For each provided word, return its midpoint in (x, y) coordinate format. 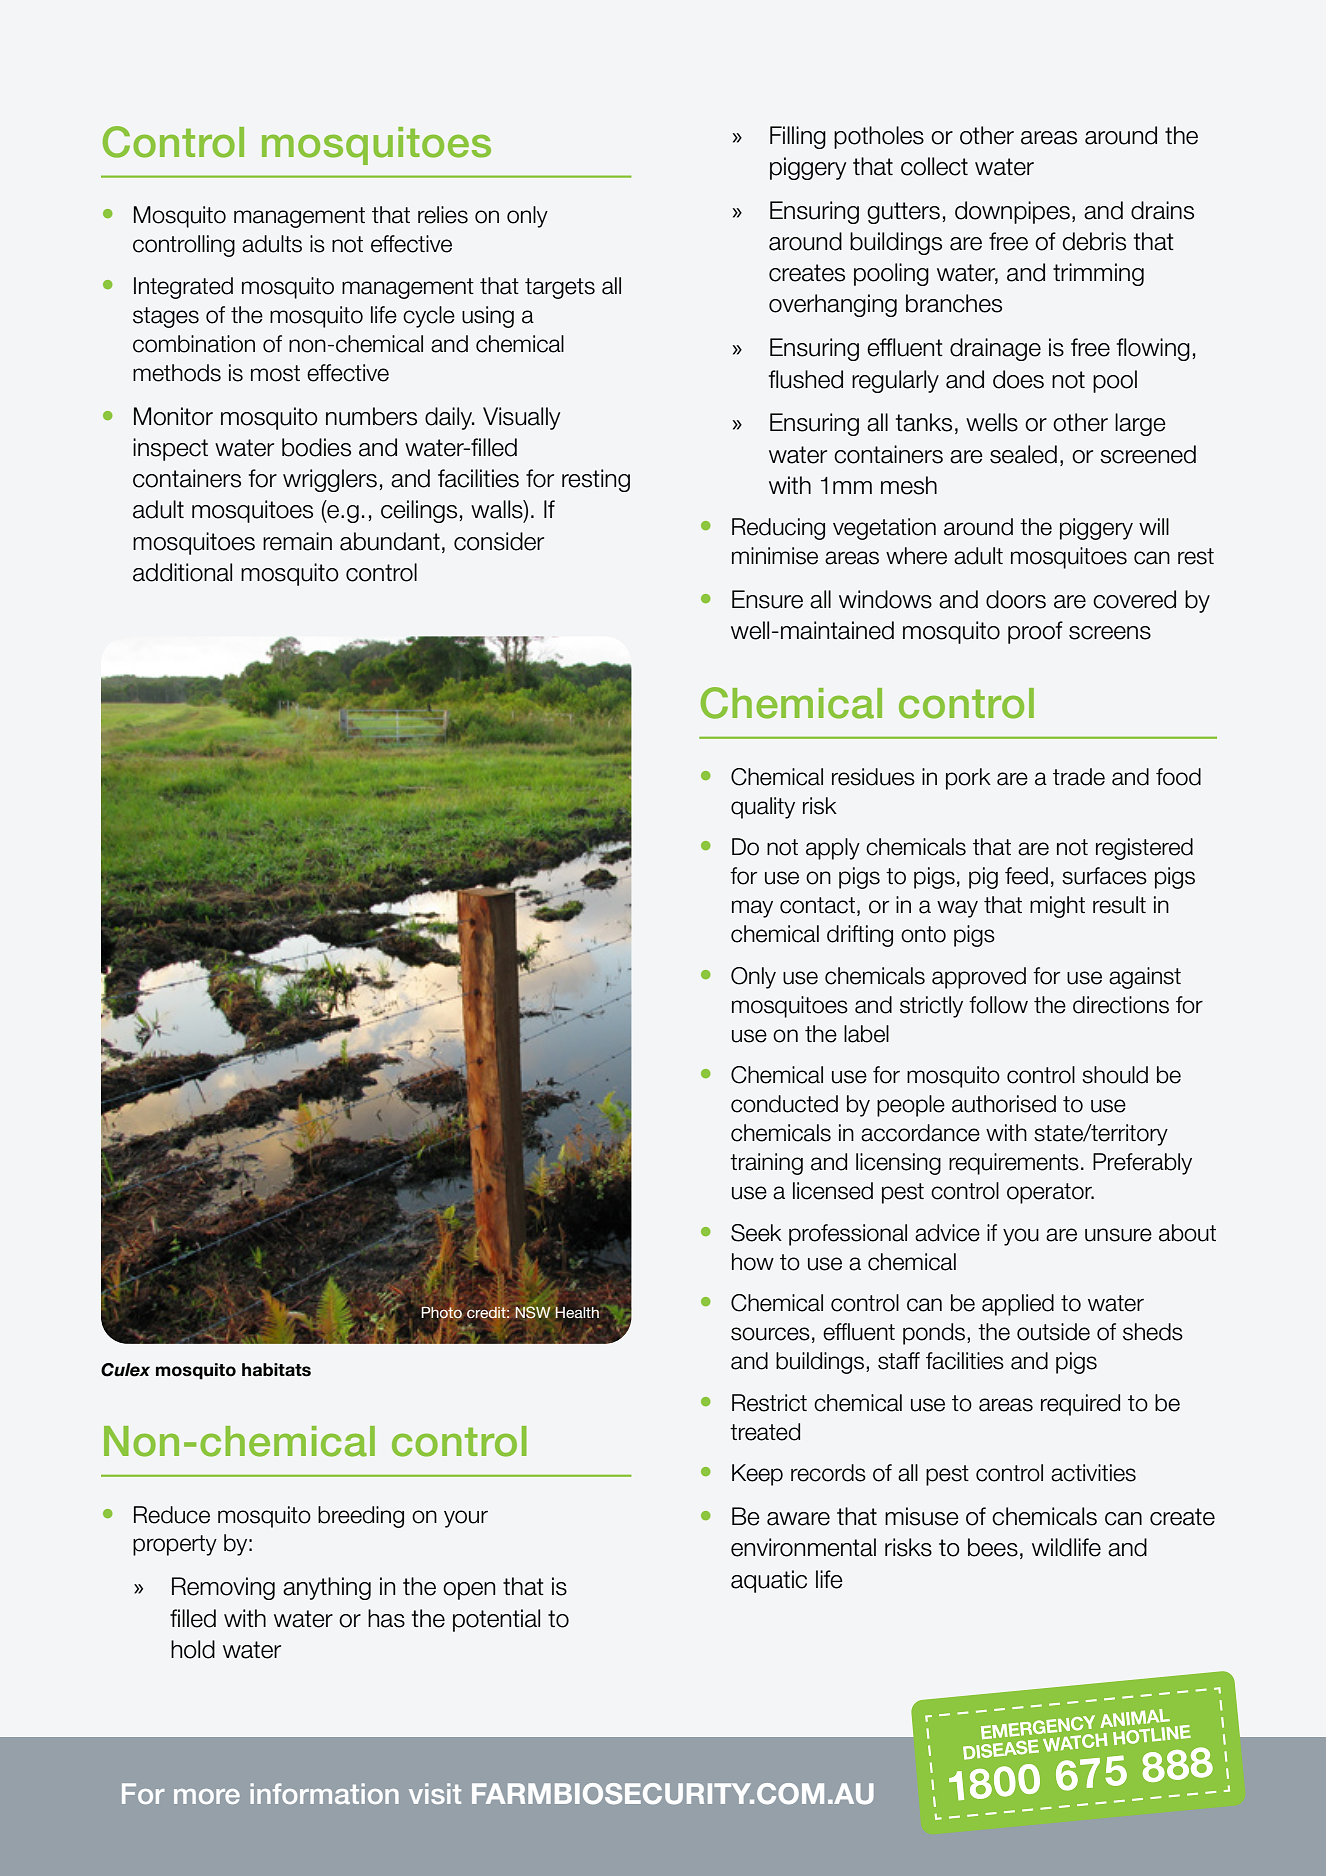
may (752, 909)
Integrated (183, 288)
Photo (442, 1313)
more (207, 1796)
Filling (798, 137)
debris (1094, 241)
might (1057, 907)
